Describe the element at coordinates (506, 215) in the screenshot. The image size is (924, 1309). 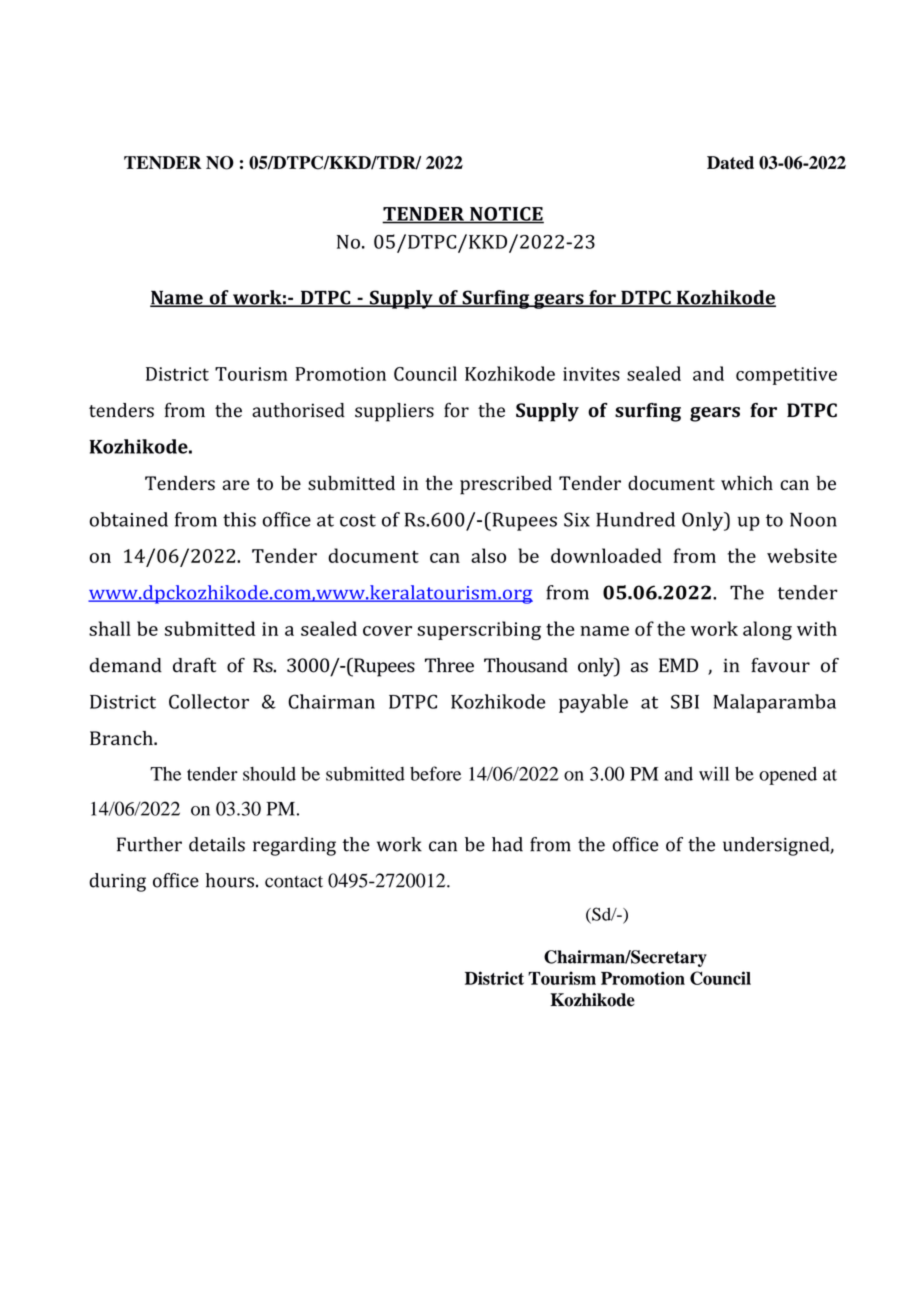
I see `NOTICE` at that location.
